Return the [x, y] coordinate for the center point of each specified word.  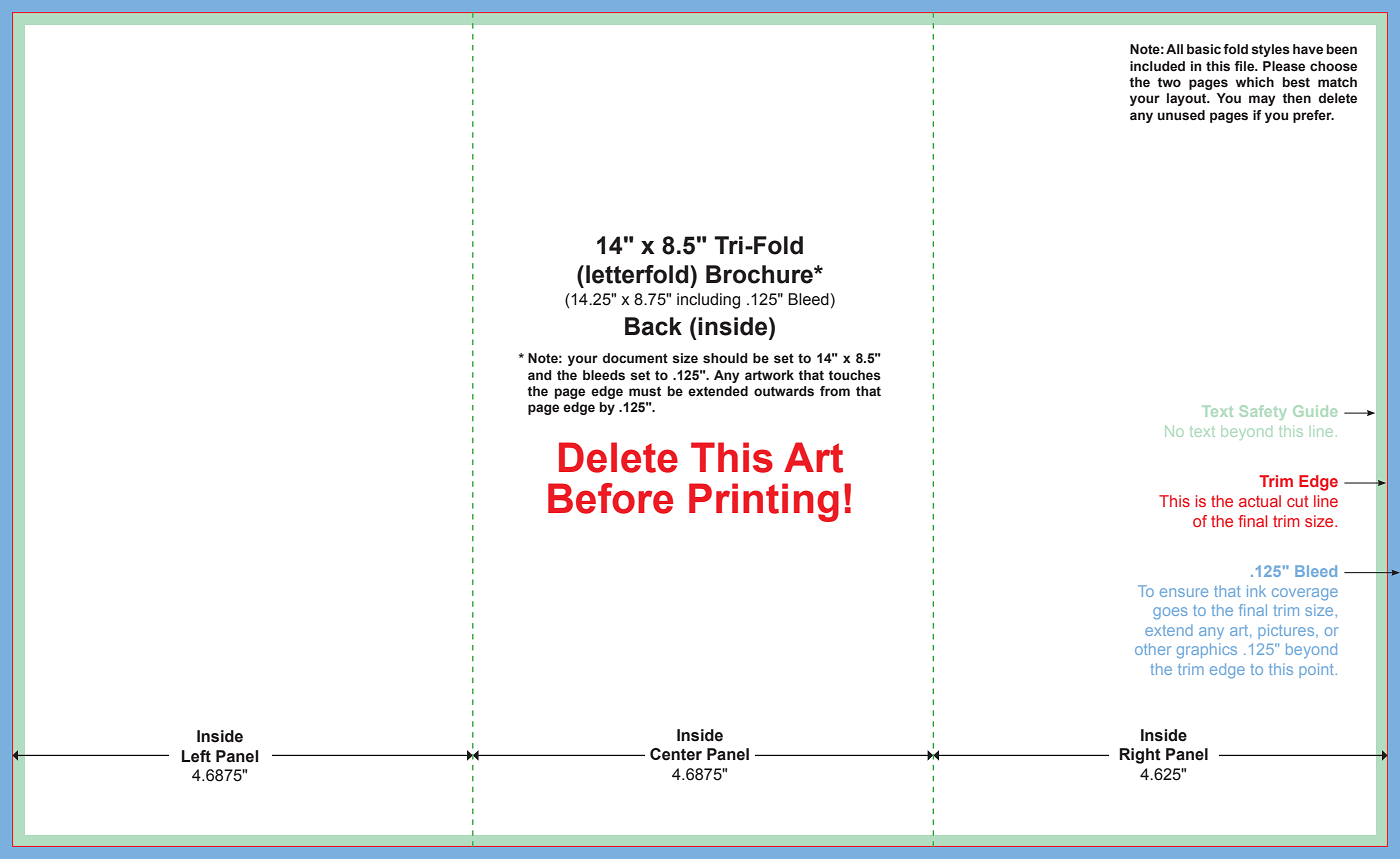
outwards [784, 391]
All [1174, 49]
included [1157, 66]
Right [1140, 756]
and [540, 375]
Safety [1263, 412]
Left [196, 756]
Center [676, 754]
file [1245, 66]
